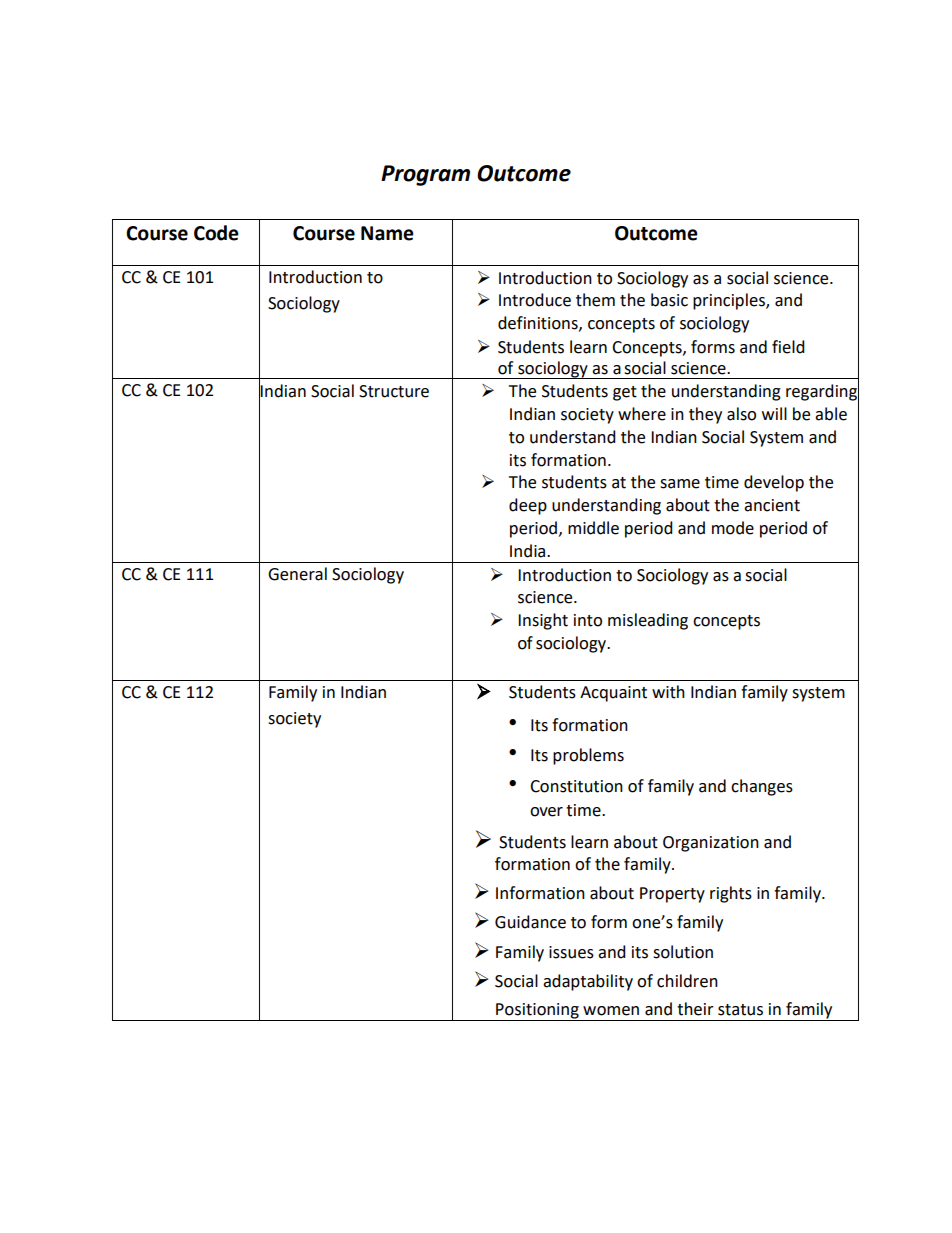 This screenshot has width=952, height=1233. What do you see at coordinates (216, 233) in the screenshot?
I see `Code` at bounding box center [216, 233].
